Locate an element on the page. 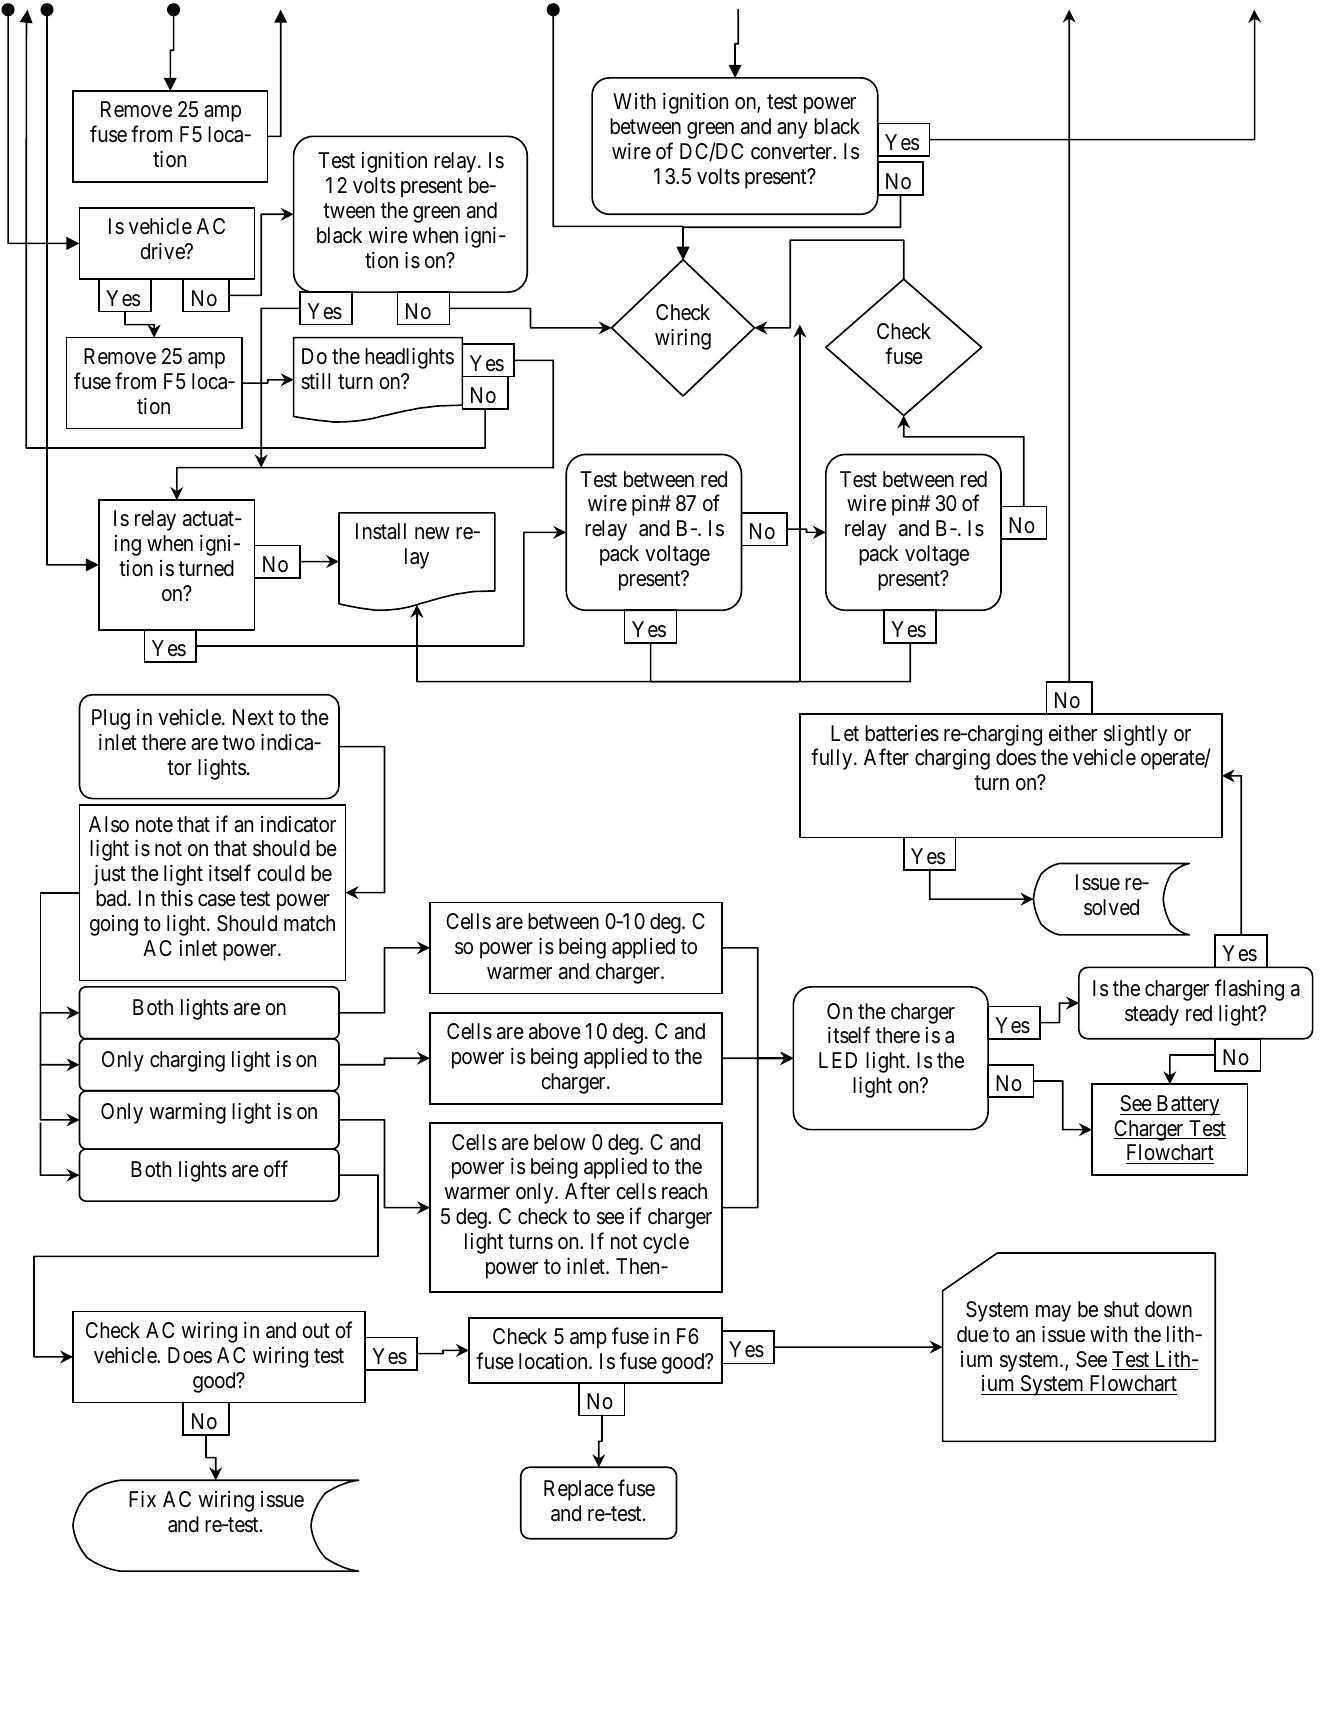 The image size is (1324, 1714). any is located at coordinates (792, 130).
